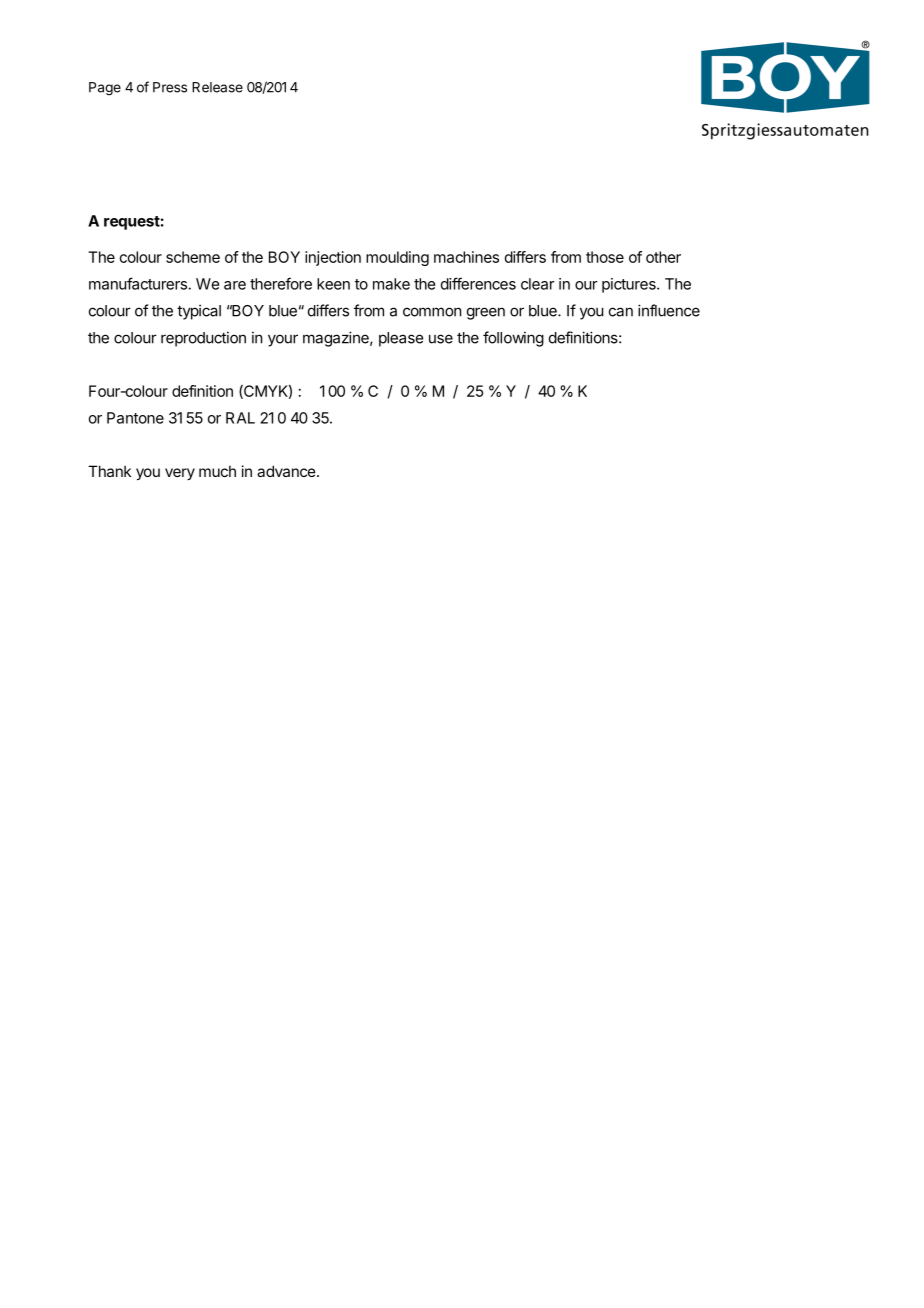 The width and height of the screenshot is (924, 1308). What do you see at coordinates (139, 283) in the screenshot?
I see `manufacturers` at bounding box center [139, 283].
